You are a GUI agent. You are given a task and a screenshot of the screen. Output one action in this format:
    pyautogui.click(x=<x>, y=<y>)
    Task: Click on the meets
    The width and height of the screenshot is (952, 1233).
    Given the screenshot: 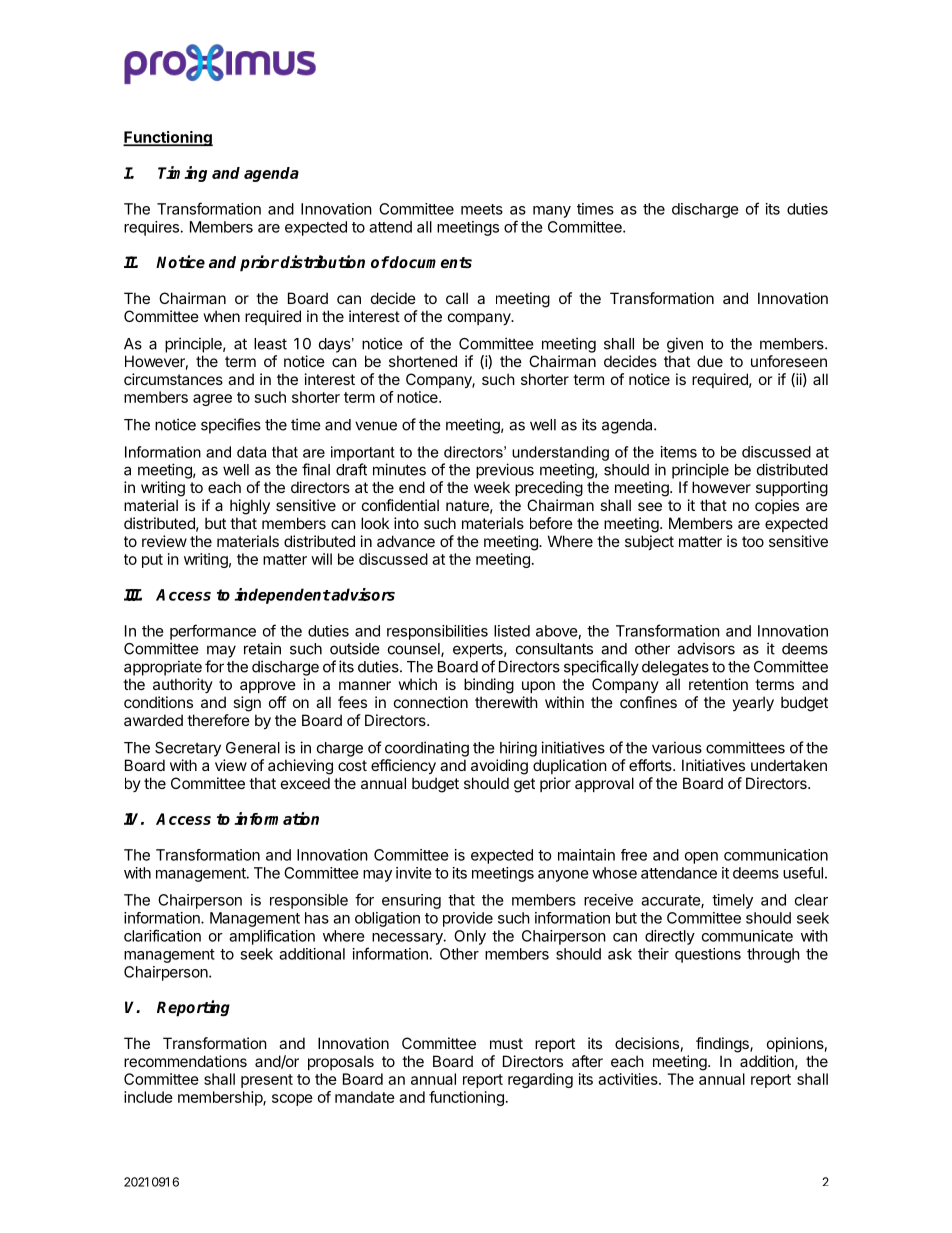 What is the action you would take?
    pyautogui.click(x=482, y=209)
